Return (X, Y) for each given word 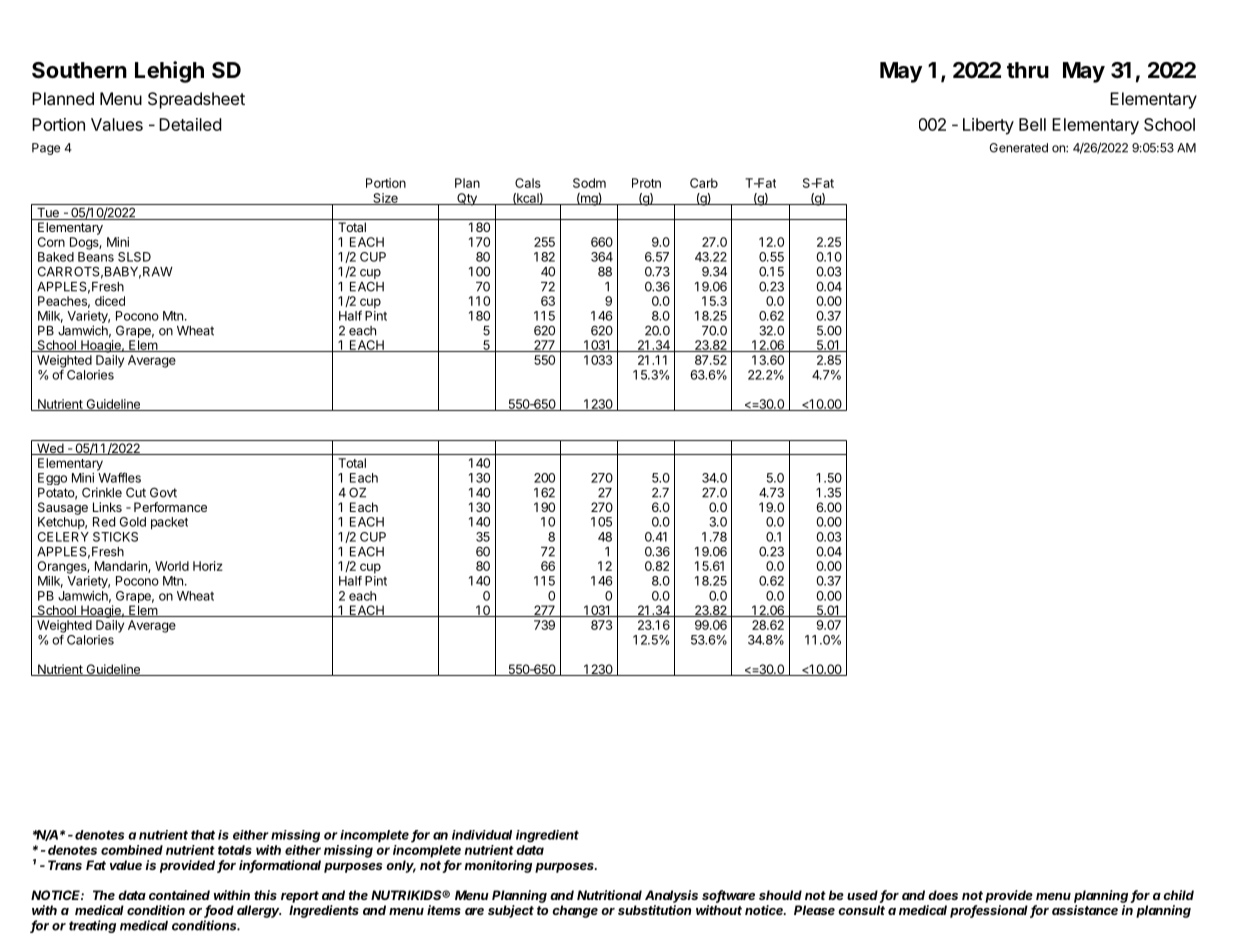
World (172, 566)
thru (1028, 70)
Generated (1018, 148)
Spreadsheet (196, 100)
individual (482, 835)
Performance (170, 507)
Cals (528, 183)
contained (179, 895)
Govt (163, 492)
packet (169, 523)
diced (110, 301)
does (943, 895)
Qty (467, 199)
